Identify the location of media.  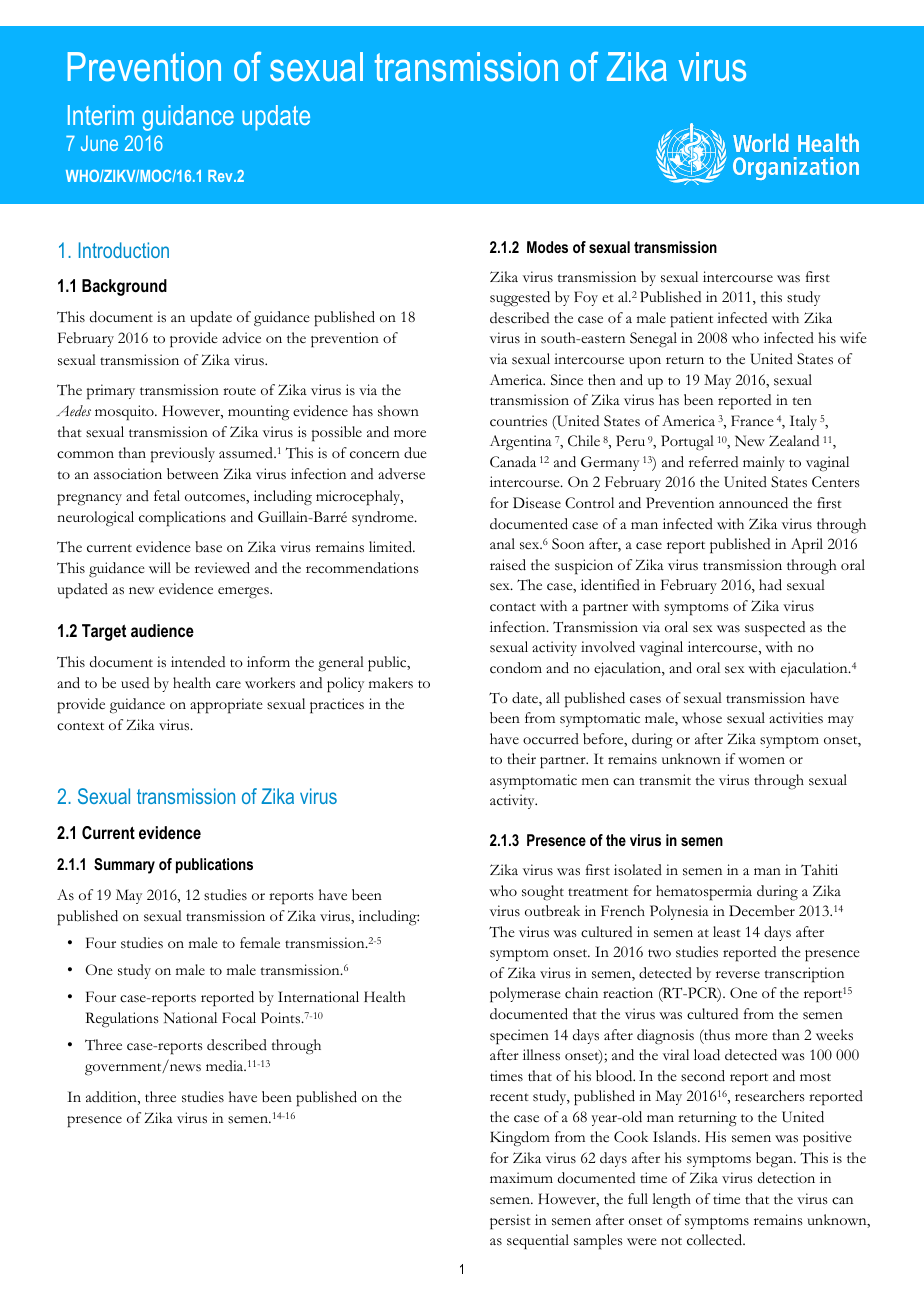
(226, 1065).
